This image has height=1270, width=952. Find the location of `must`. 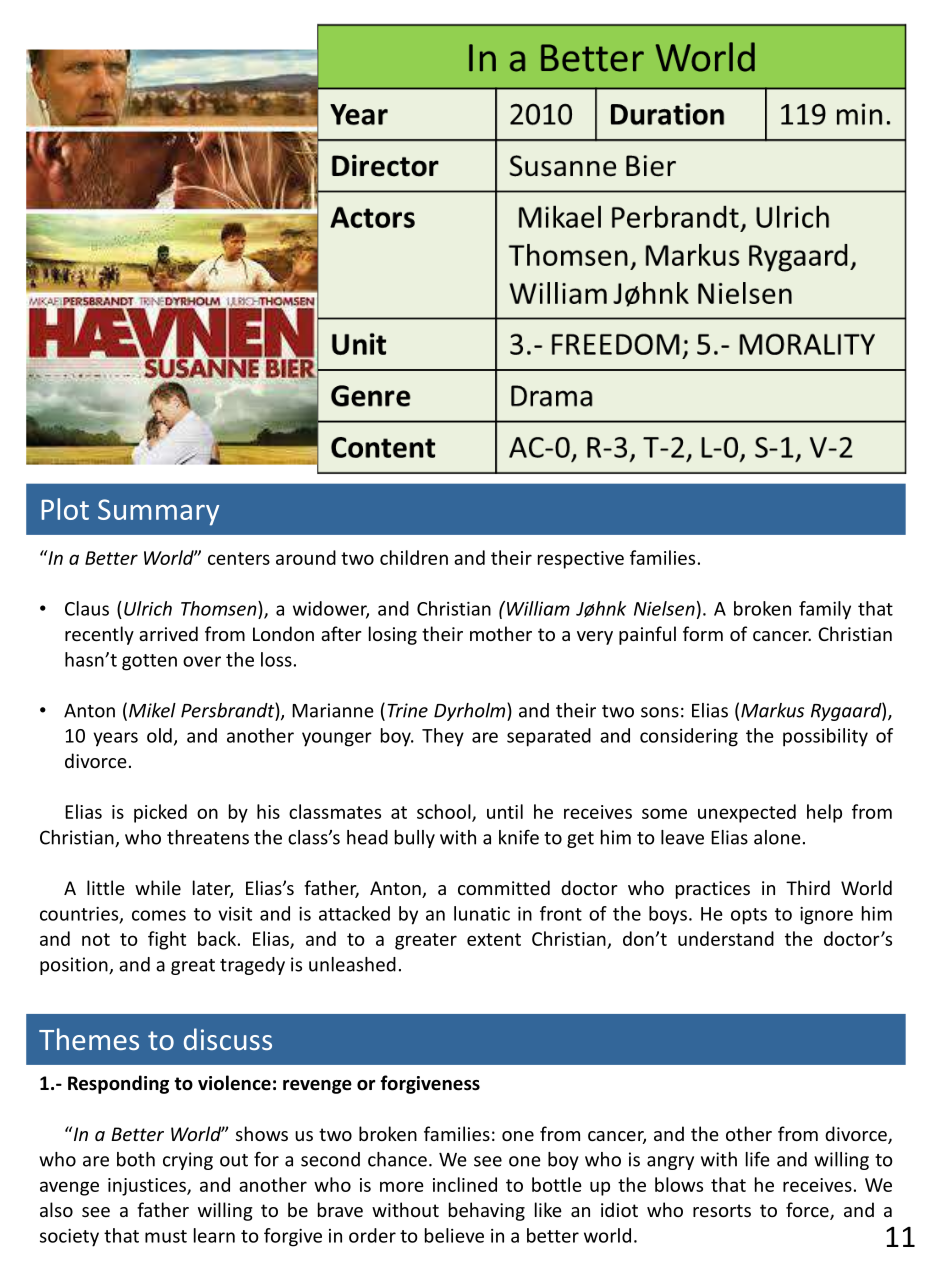

must is located at coordinates (166, 1236).
